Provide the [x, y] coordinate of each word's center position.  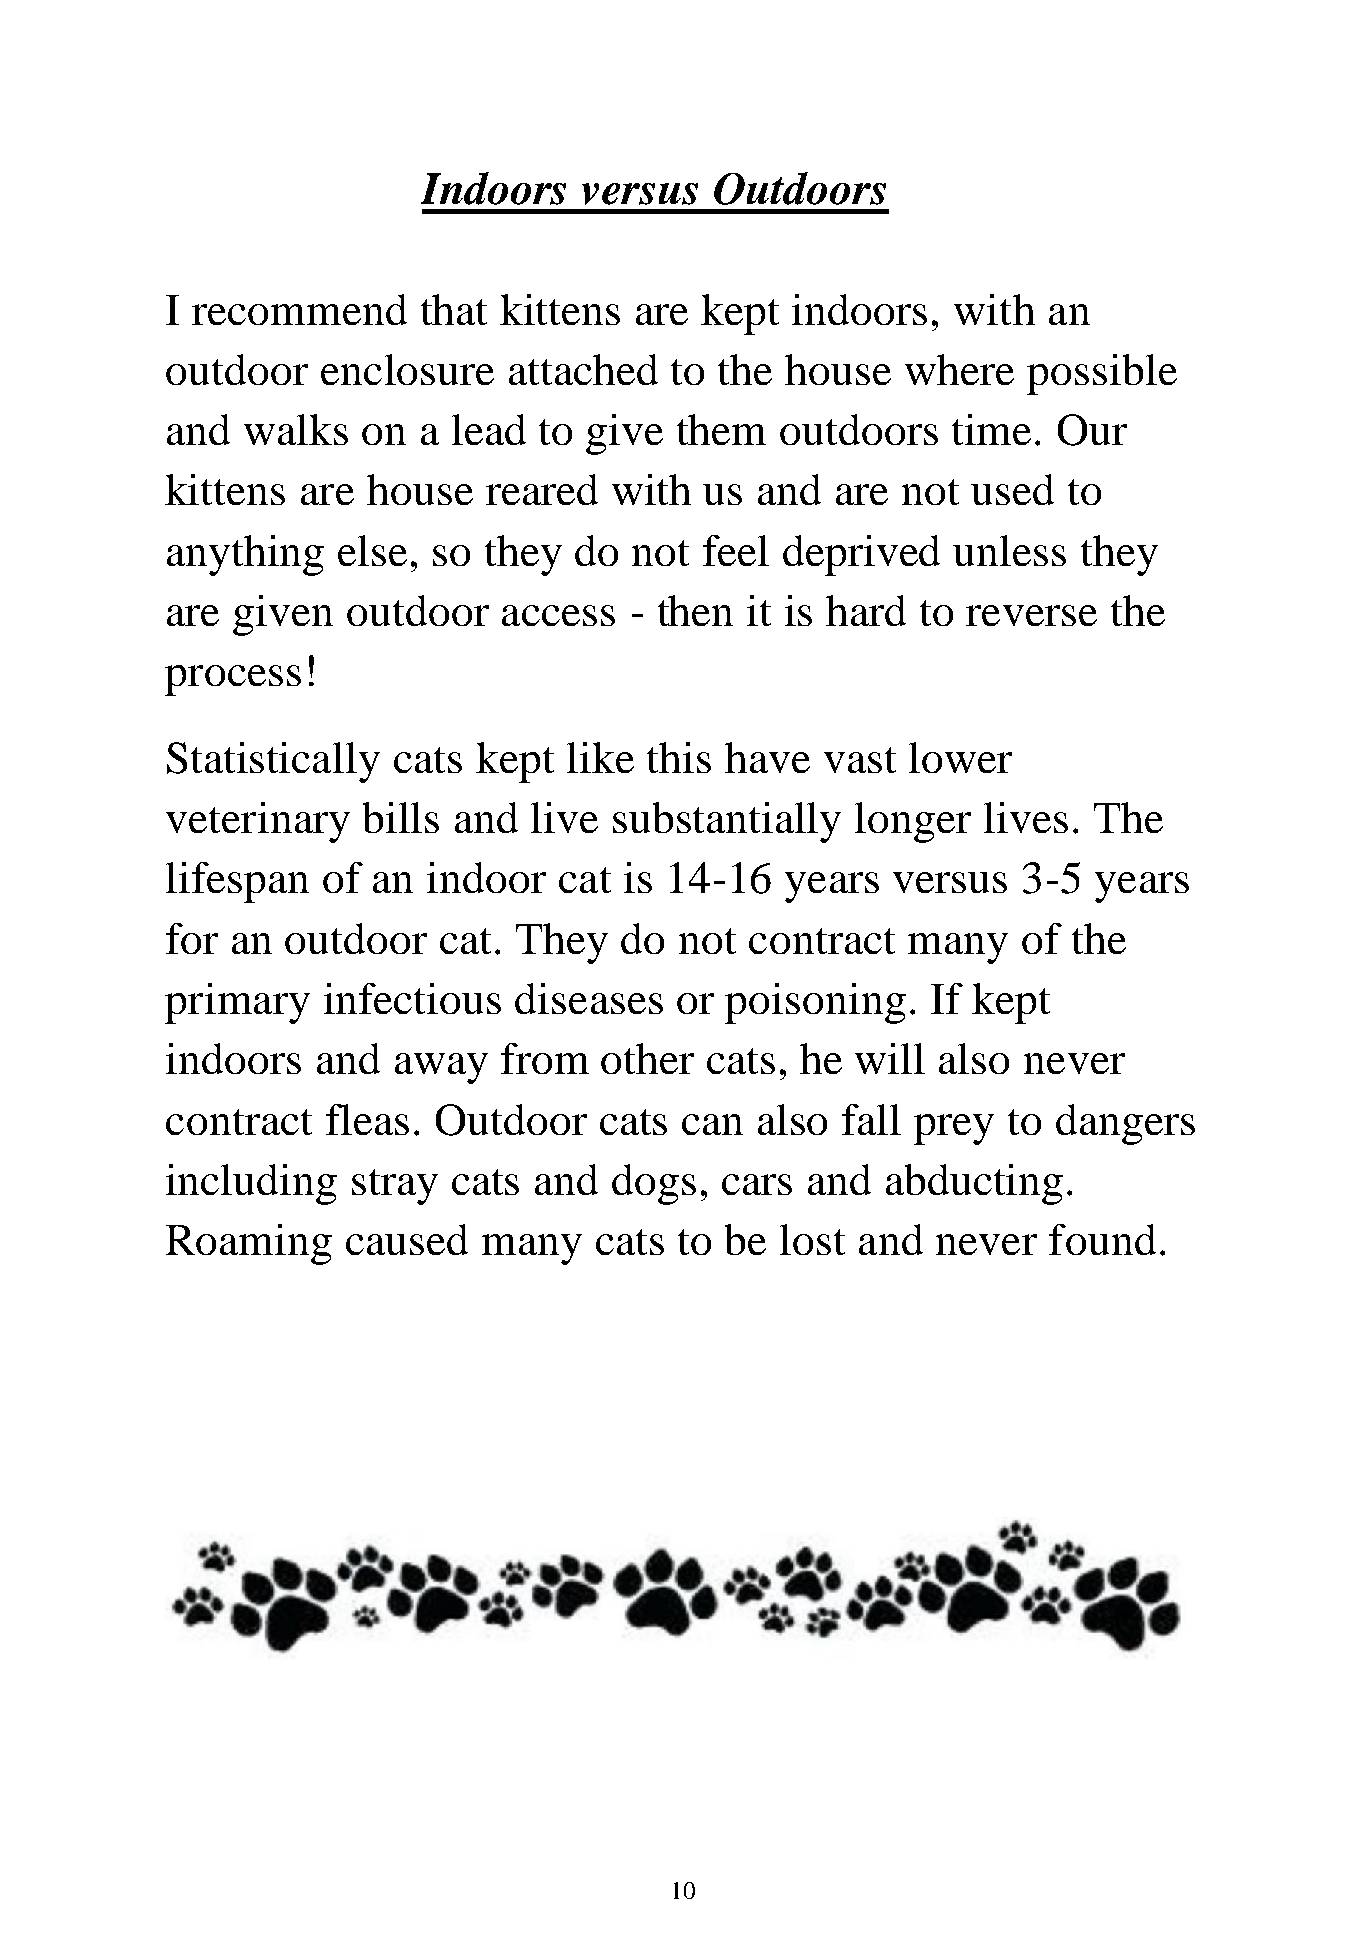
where [959, 369]
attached [583, 369]
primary [237, 1003]
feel [736, 550]
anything [245, 555]
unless [1009, 550]
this [679, 757]
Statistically [273, 762]
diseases [589, 998]
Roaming [249, 1244]
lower [960, 757]
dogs [654, 1184]
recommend [299, 309]
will [890, 1058]
